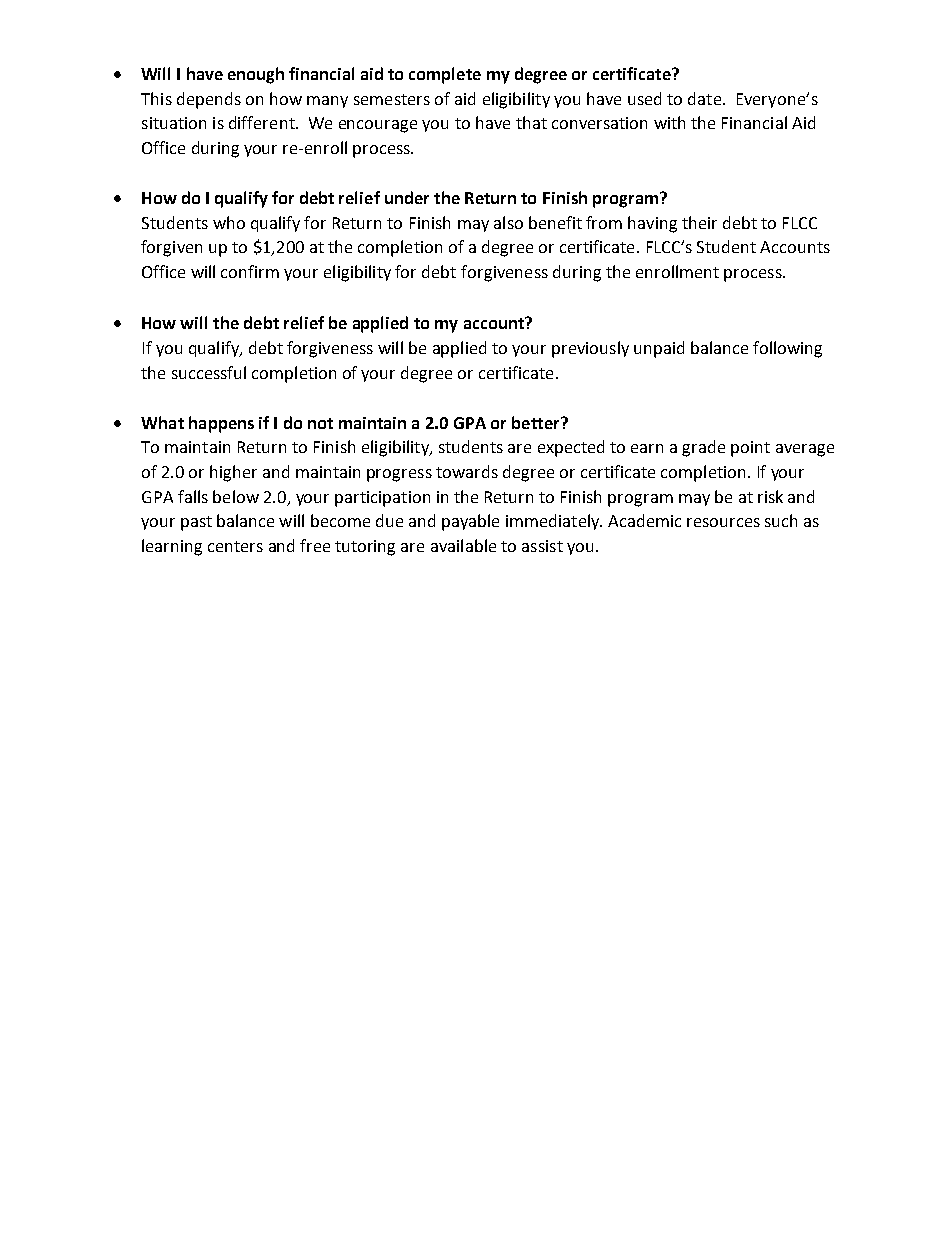  Describe the element at coordinates (699, 222) in the screenshot. I see `their` at that location.
